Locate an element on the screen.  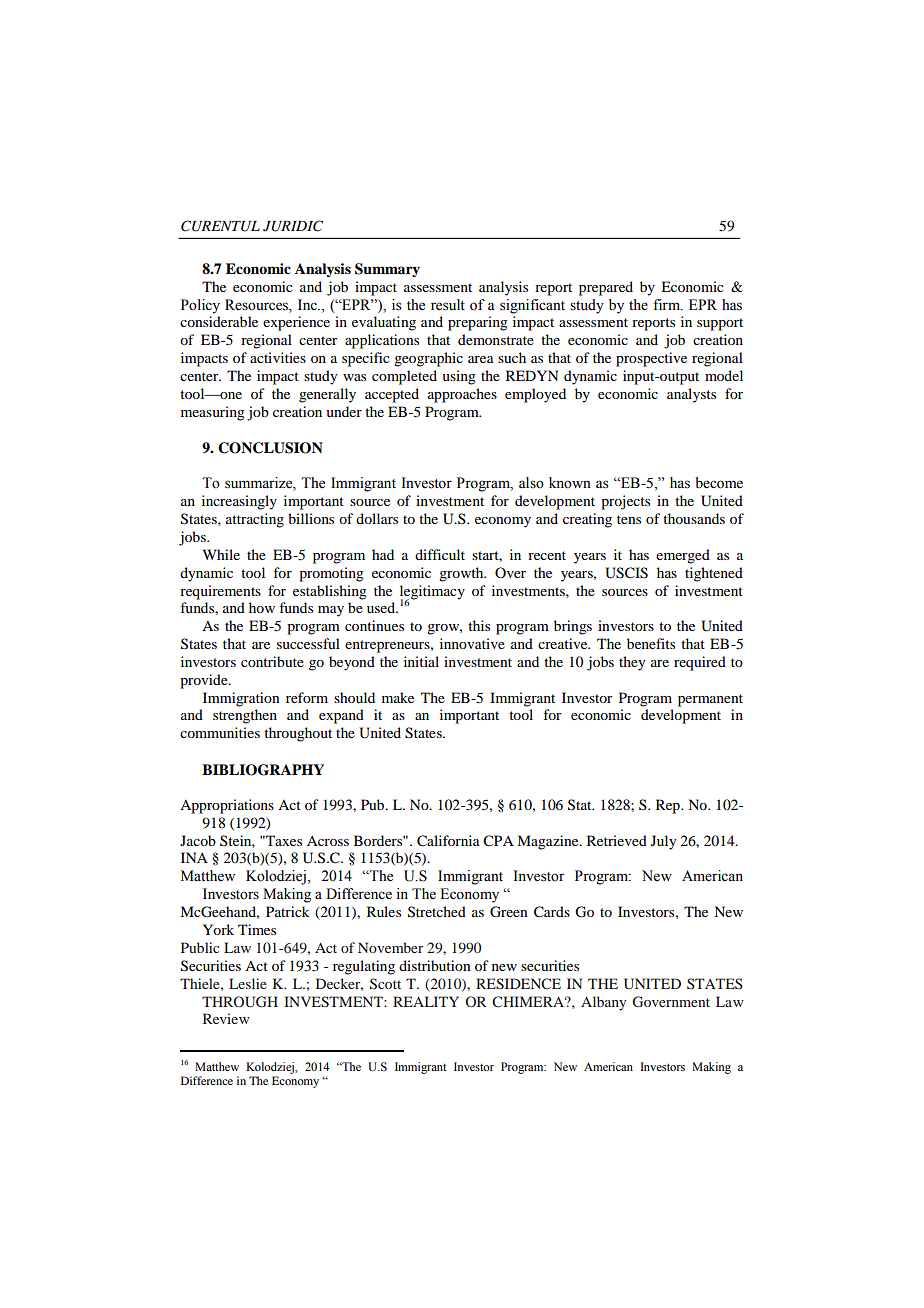
result is located at coordinates (448, 305).
